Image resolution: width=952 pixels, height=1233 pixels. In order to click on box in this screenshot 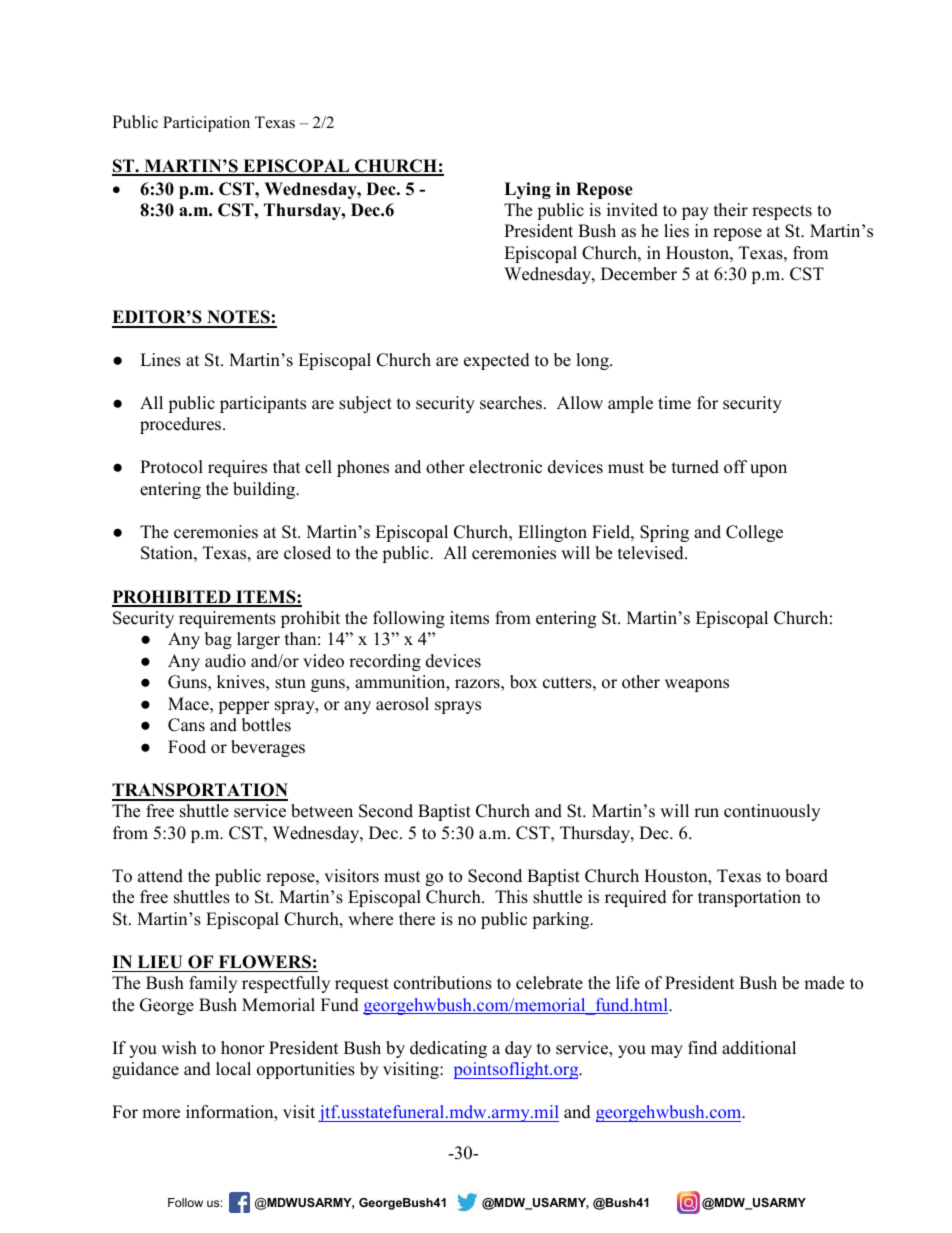, I will do `click(523, 682)`.
